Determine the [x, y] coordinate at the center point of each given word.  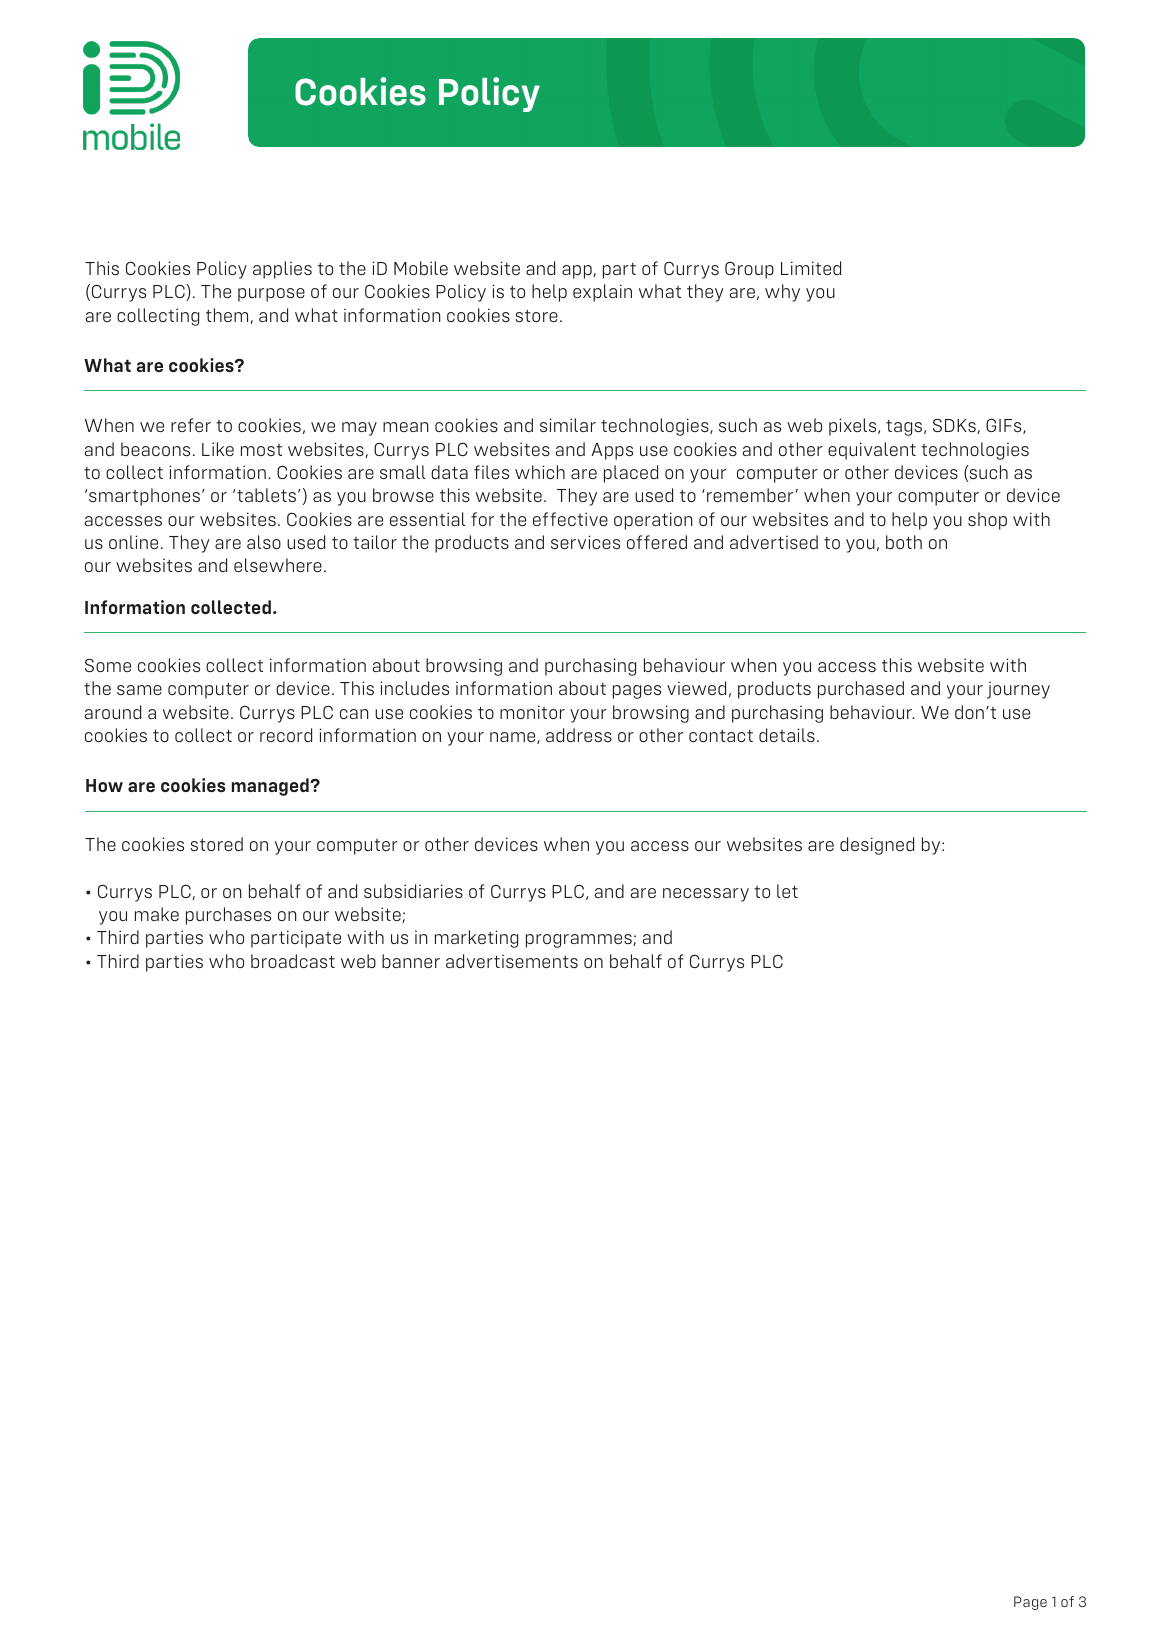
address [579, 735]
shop [987, 521]
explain [602, 293]
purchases [228, 916]
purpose [271, 295]
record [286, 735]
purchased [861, 690]
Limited [811, 268]
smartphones [144, 497]
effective [570, 519]
